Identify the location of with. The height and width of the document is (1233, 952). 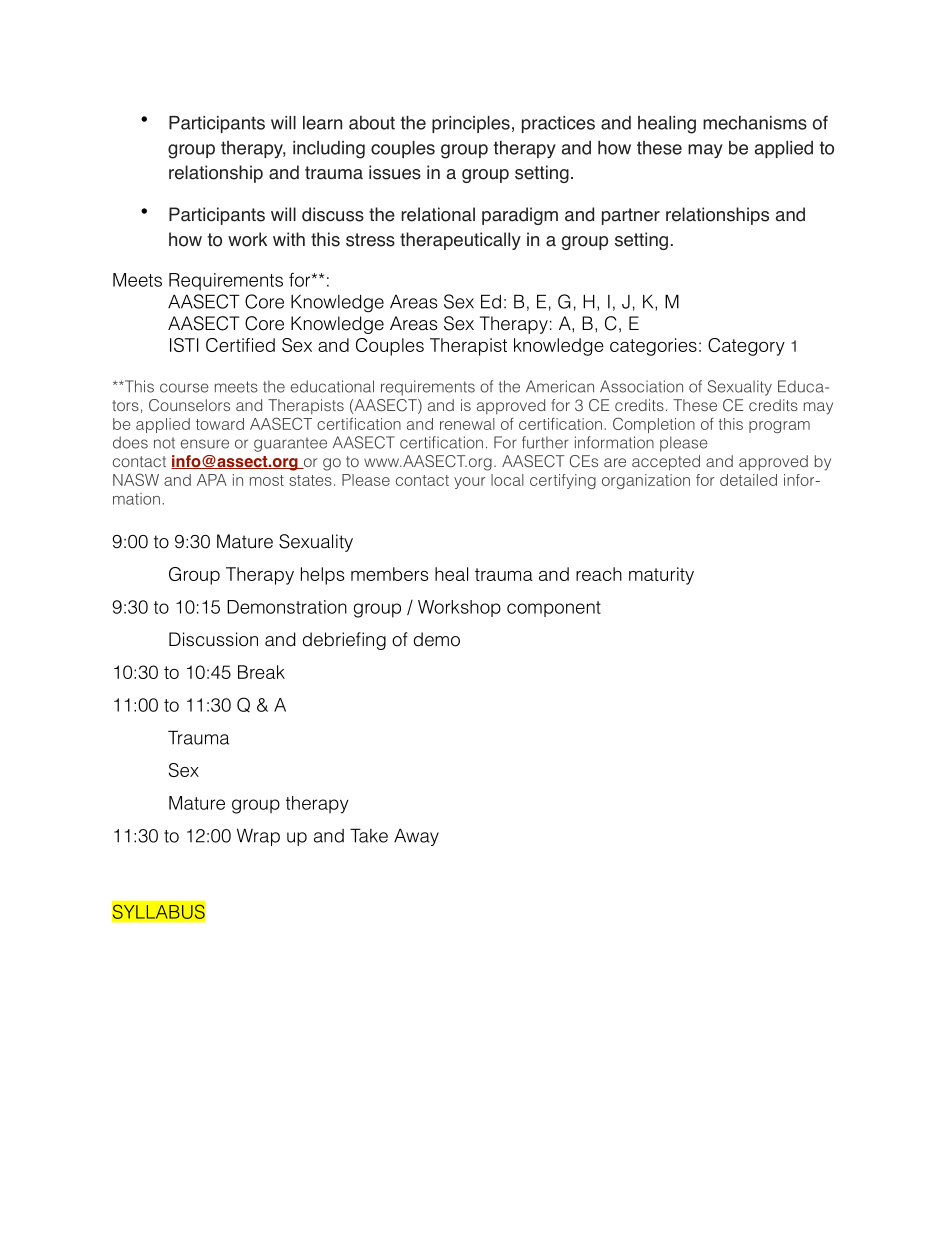
(289, 239).
